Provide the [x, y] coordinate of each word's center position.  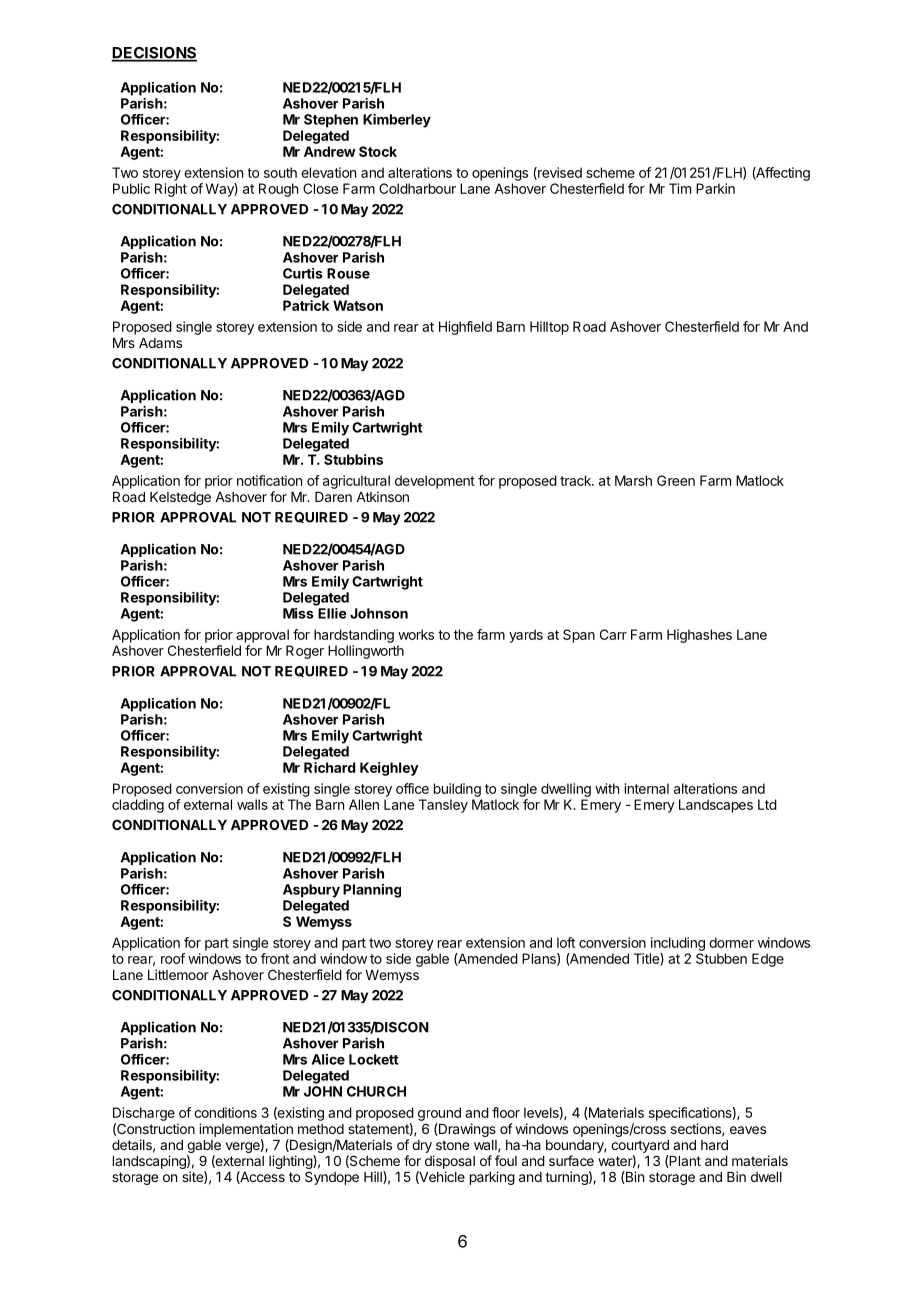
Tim [680, 188]
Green [676, 480]
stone [452, 1145]
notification [269, 480]
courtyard [640, 1146]
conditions [225, 1112]
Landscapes [716, 806]
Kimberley [397, 121]
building [457, 790]
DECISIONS [154, 54]
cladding [138, 806]
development [435, 482]
